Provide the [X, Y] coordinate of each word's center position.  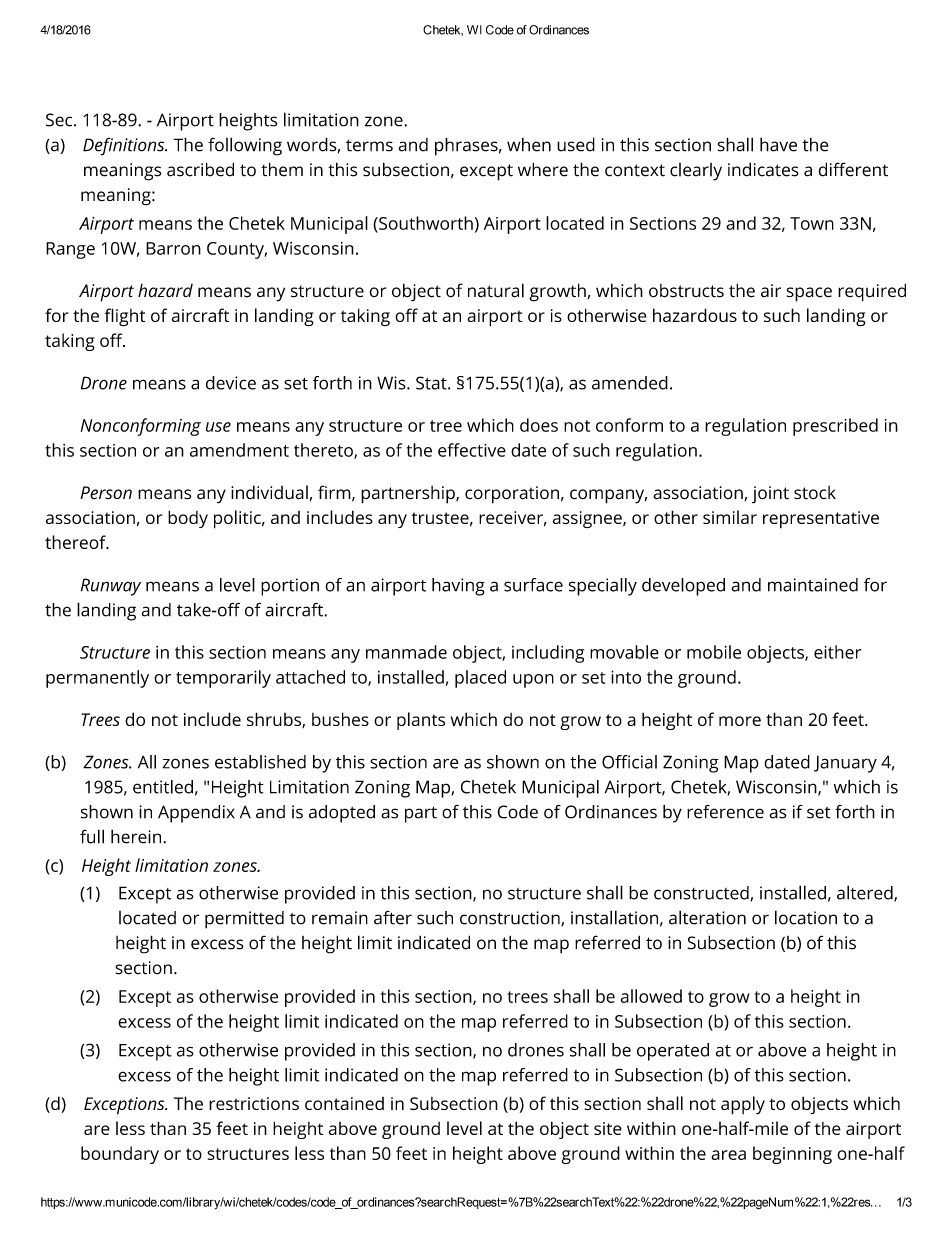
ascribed [200, 169]
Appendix [196, 814]
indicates [763, 169]
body [188, 519]
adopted [342, 814]
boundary [120, 1155]
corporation [512, 495]
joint [770, 495]
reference [725, 812]
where [543, 169]
